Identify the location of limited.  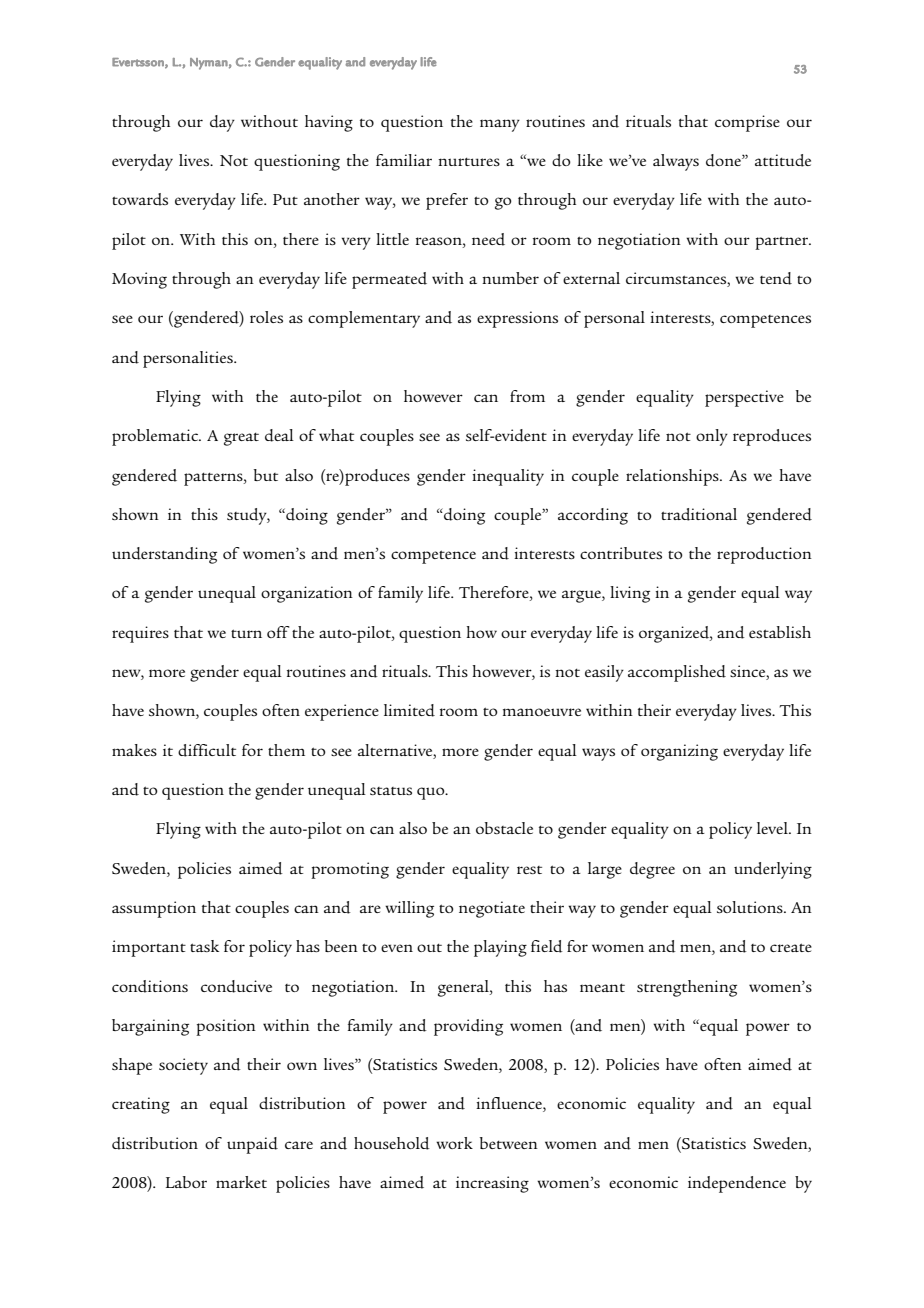
(409, 710).
